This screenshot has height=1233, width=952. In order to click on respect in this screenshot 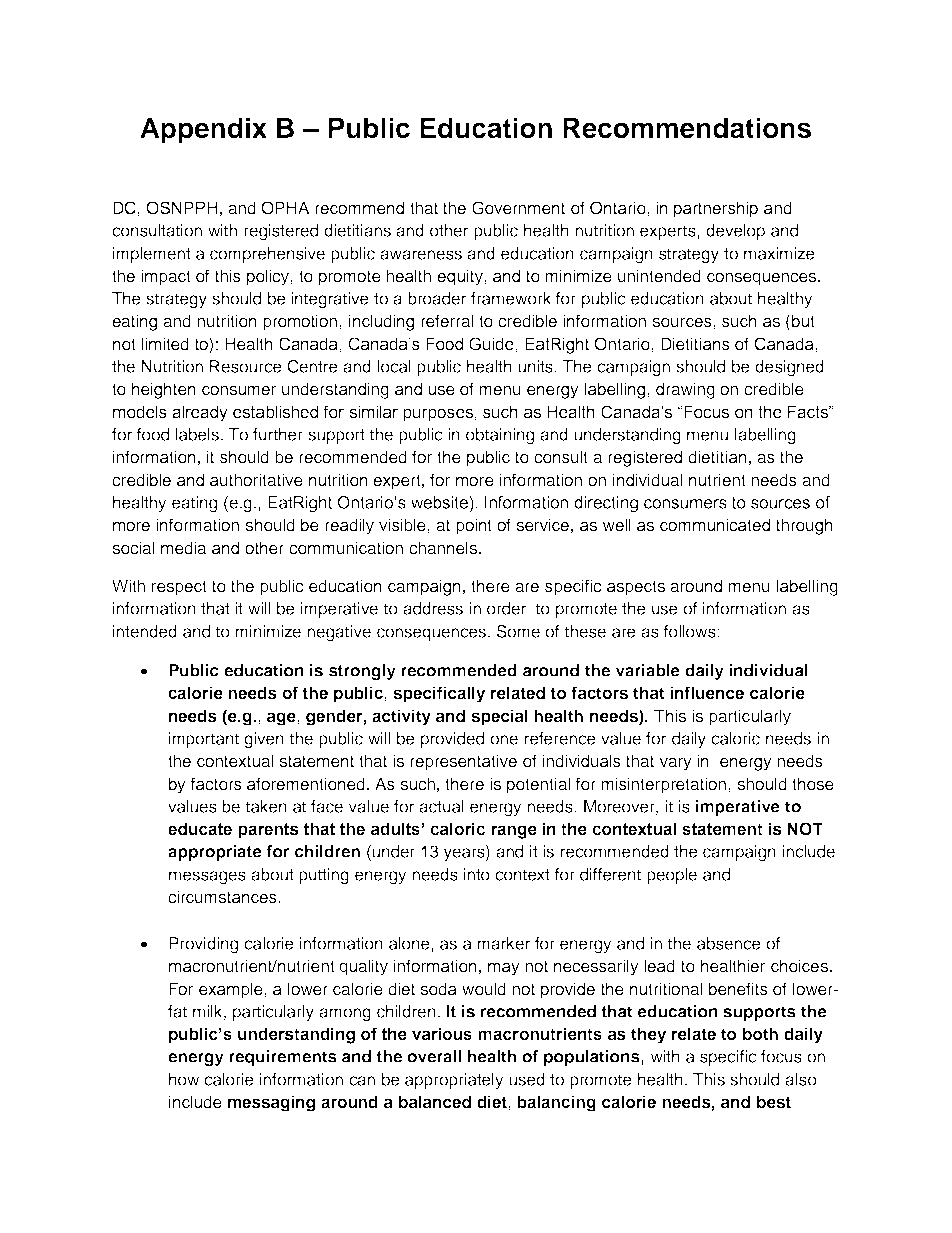, I will do `click(179, 588)`.
